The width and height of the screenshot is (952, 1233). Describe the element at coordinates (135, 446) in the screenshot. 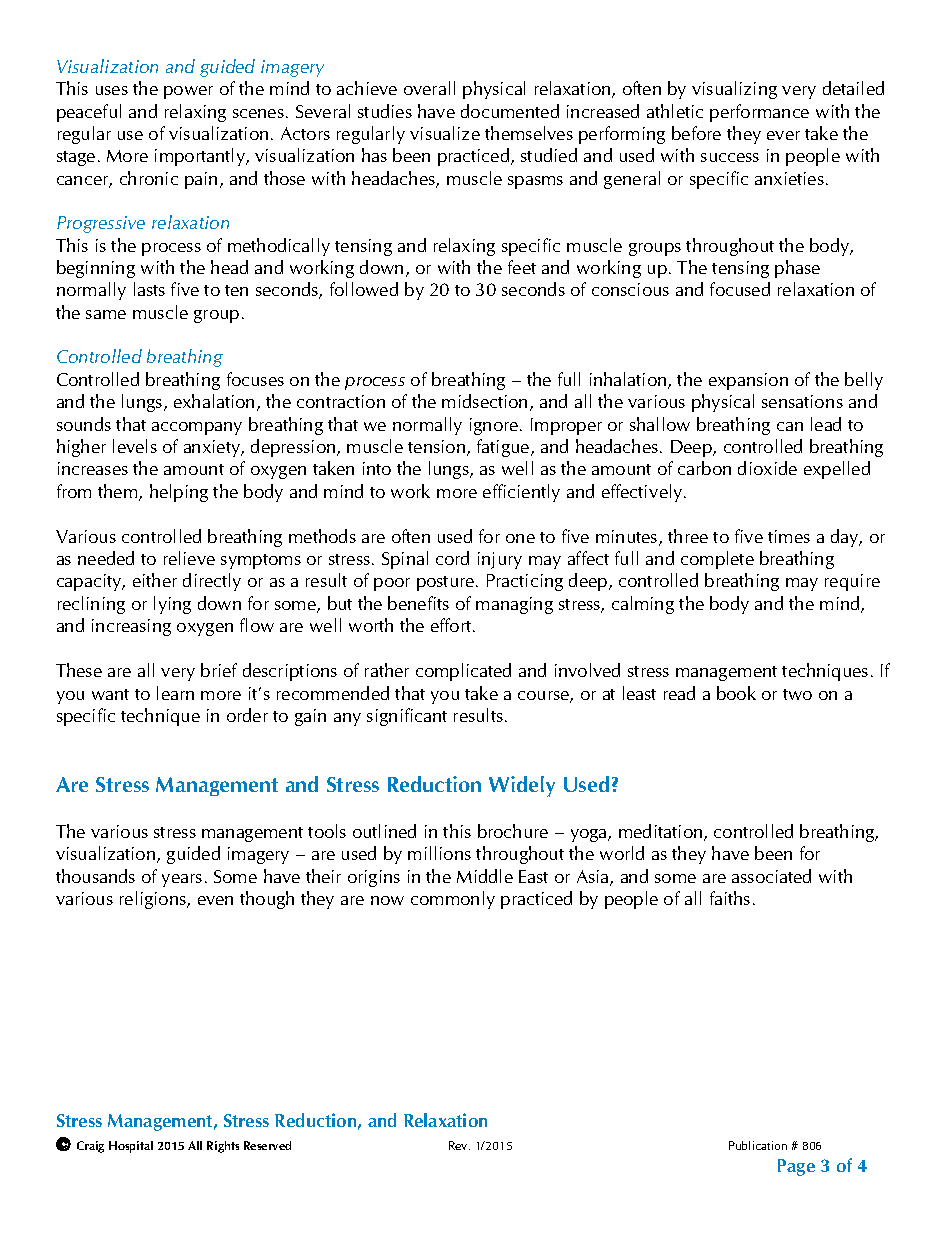

I see `levels` at that location.
